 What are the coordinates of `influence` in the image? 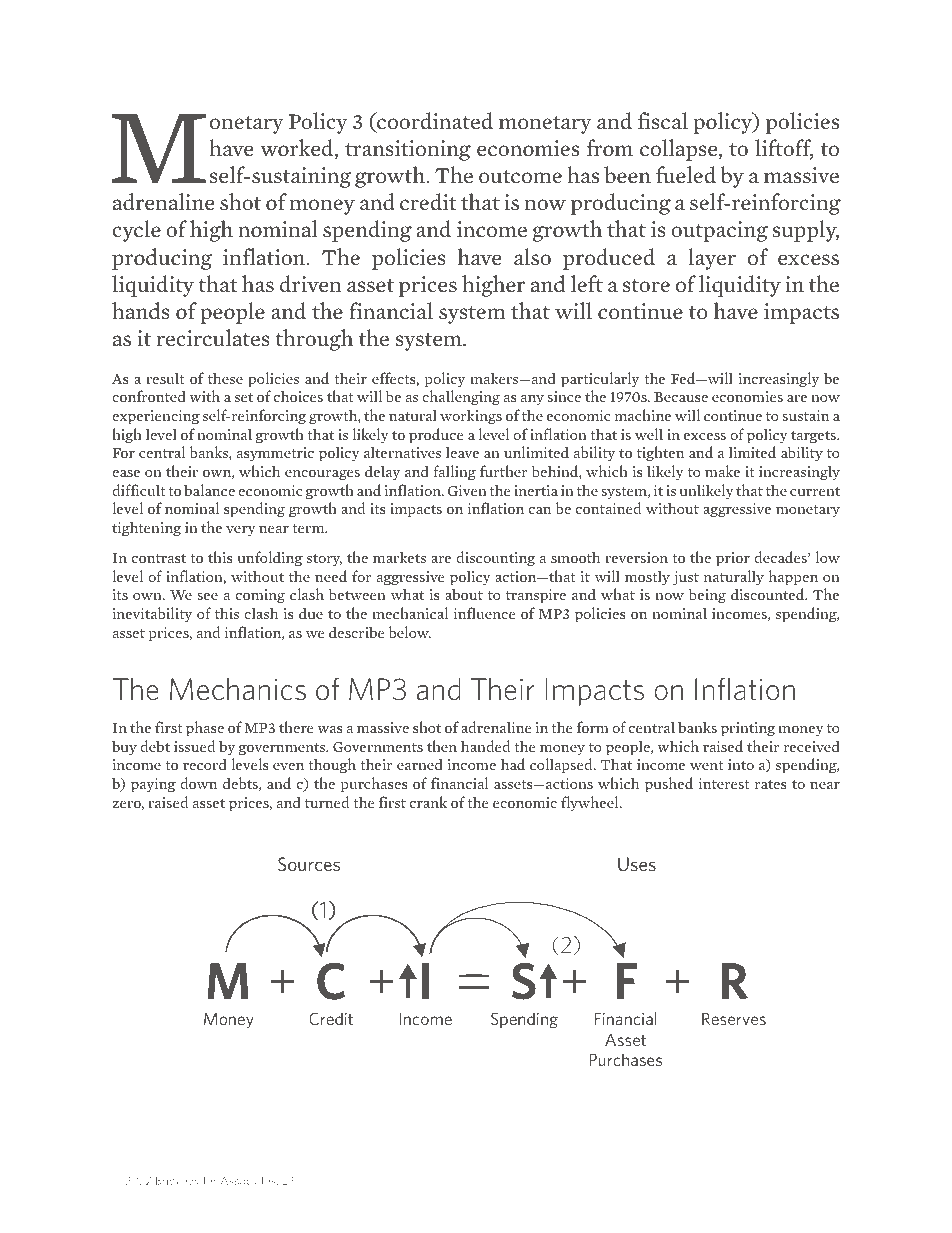 It's located at (485, 613).
